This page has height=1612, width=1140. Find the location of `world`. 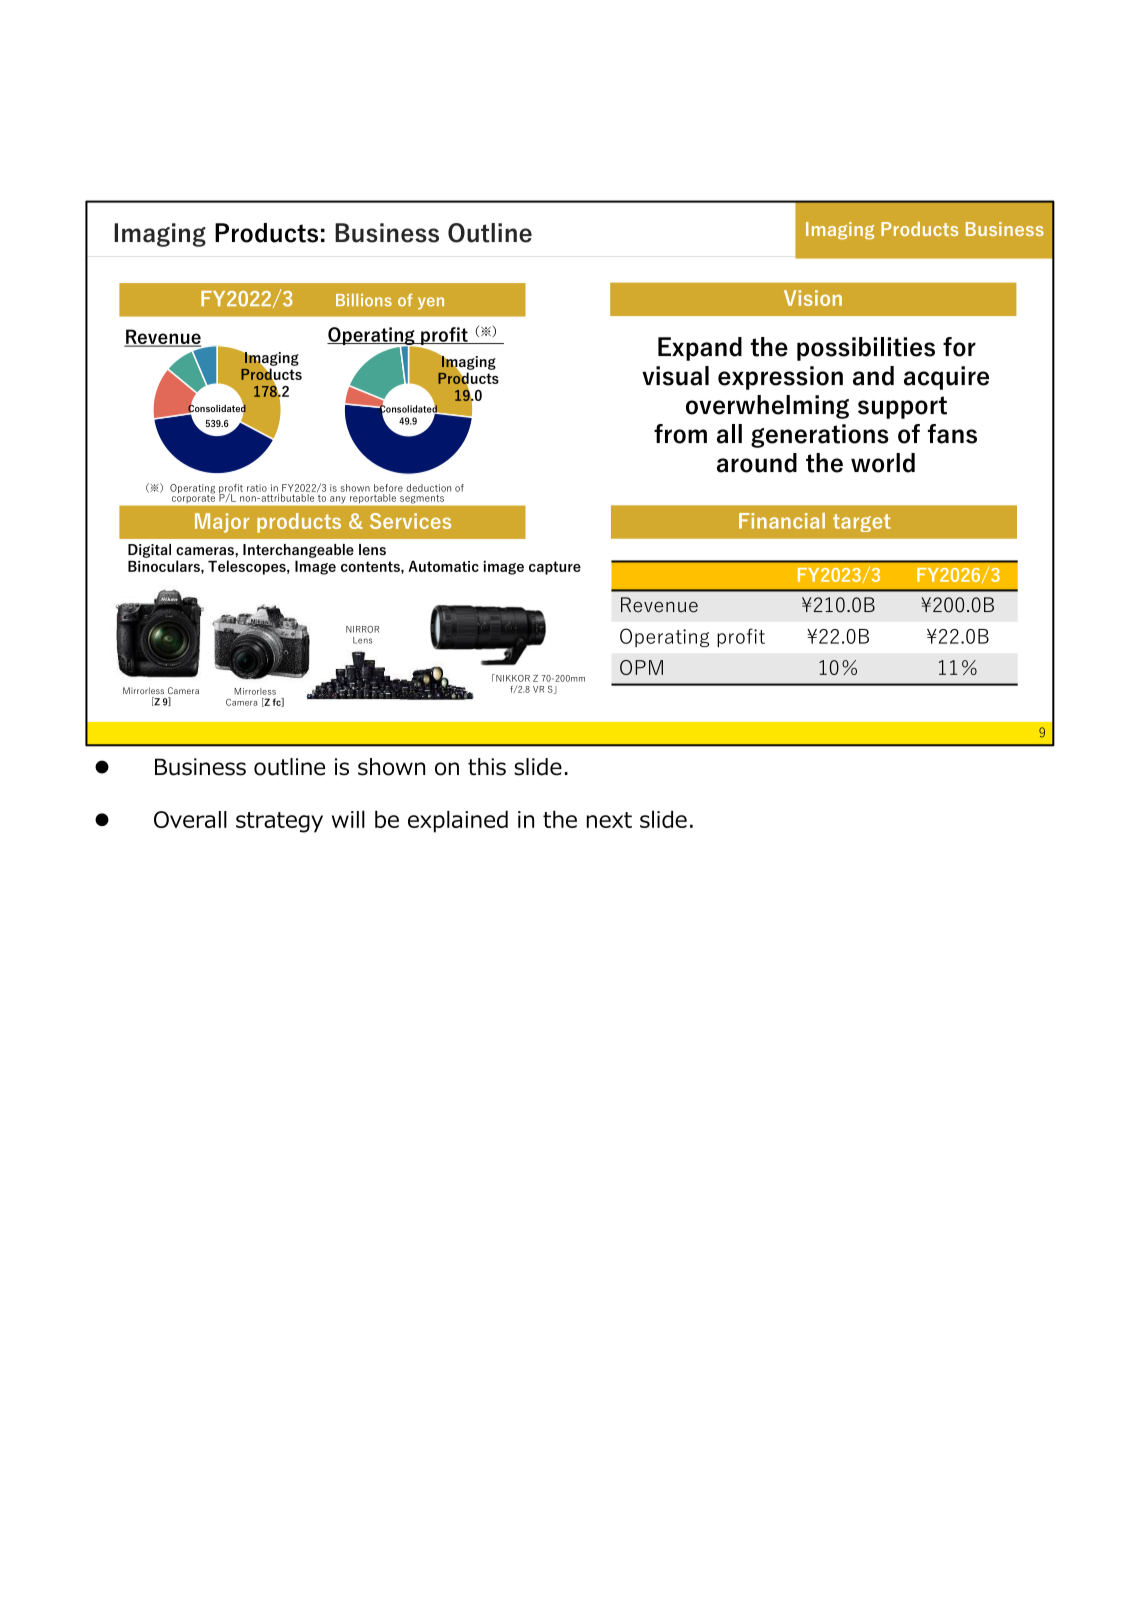

world is located at coordinates (883, 463).
